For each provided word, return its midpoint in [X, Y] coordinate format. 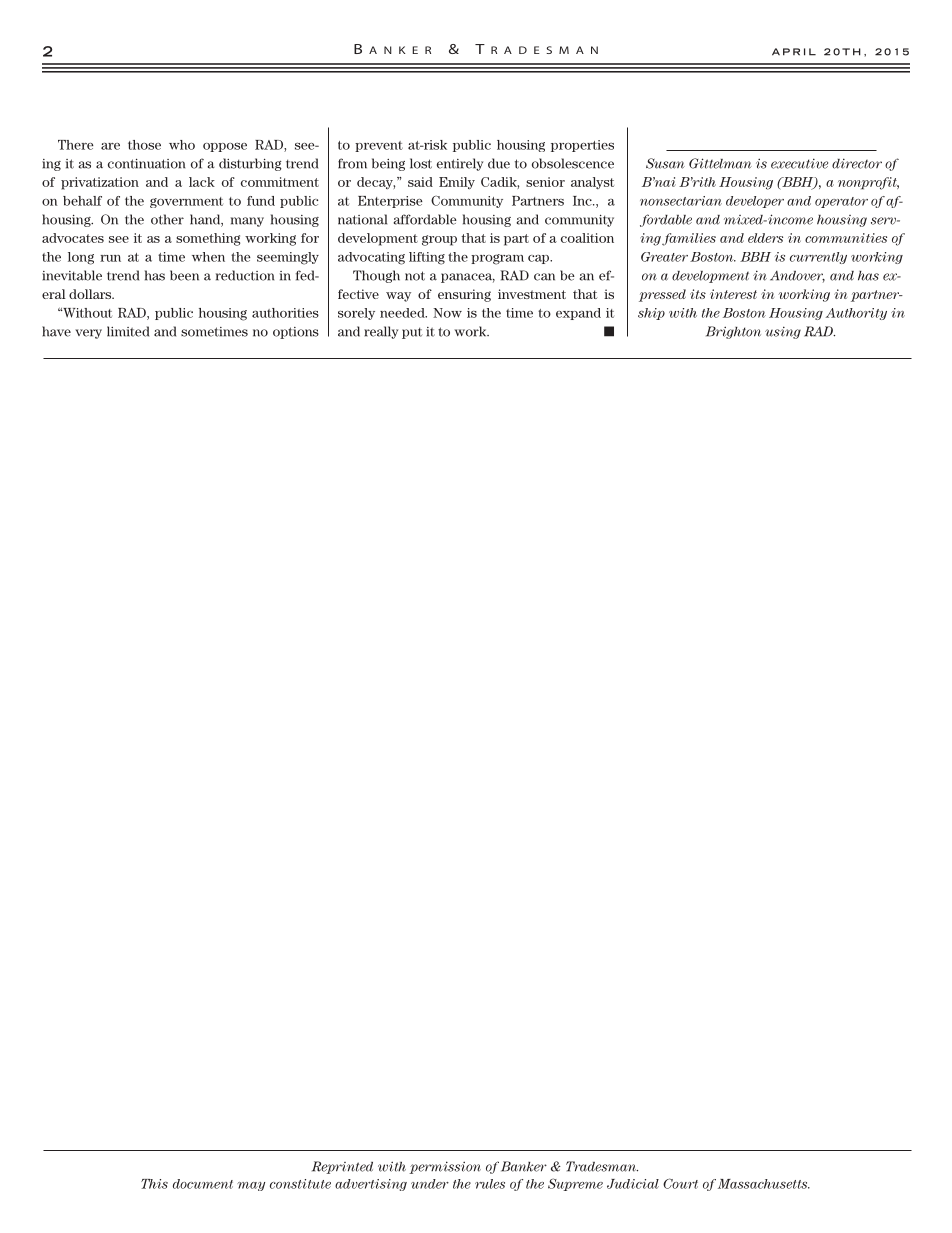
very [88, 334]
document [203, 1184]
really [381, 332]
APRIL [794, 52]
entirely [460, 164]
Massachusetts [764, 1184]
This [154, 1184]
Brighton [733, 332]
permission [445, 1167]
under [430, 1184]
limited [128, 331]
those [144, 145]
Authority [856, 314]
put [412, 333]
